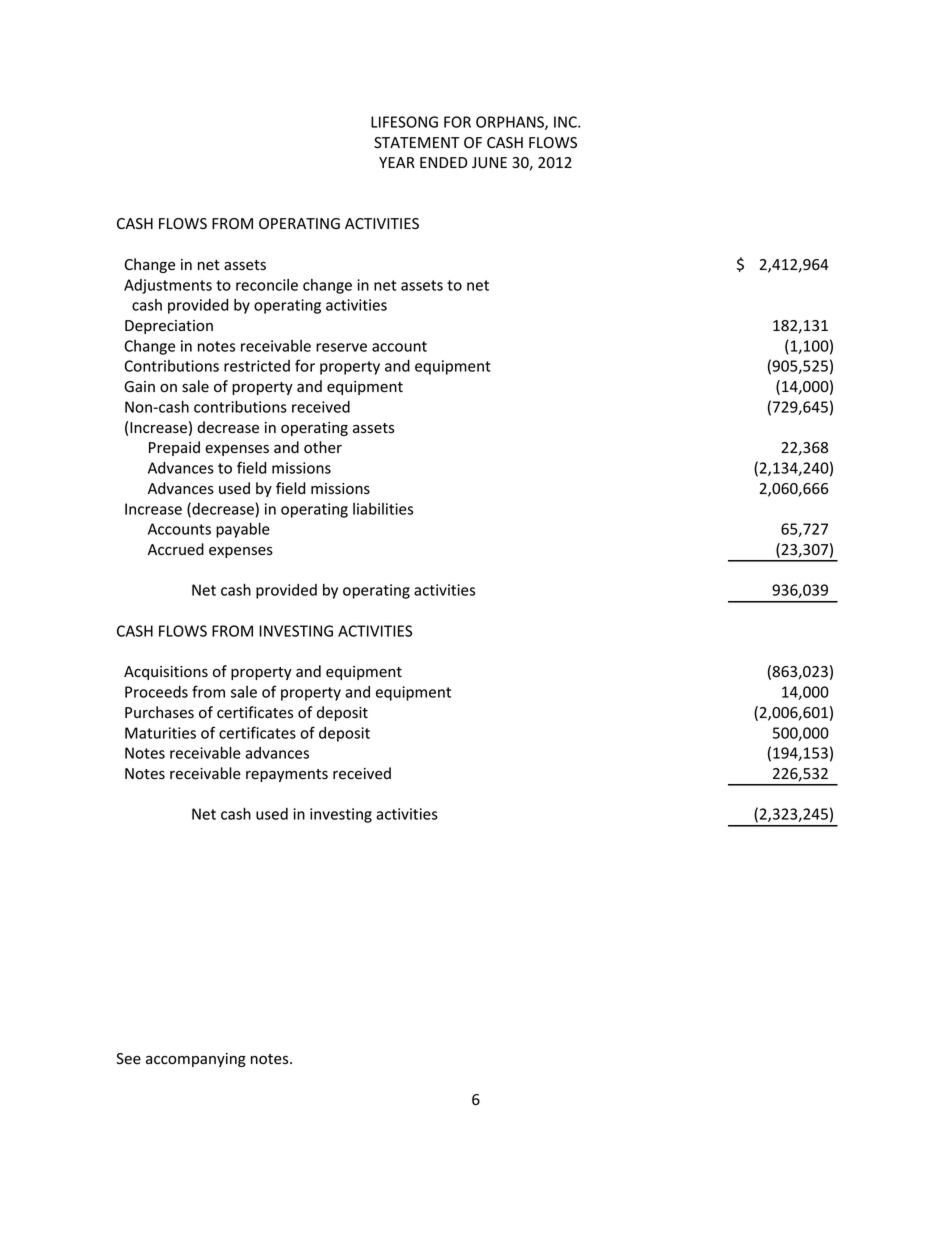 Image resolution: width=952 pixels, height=1233 pixels. What do you see at coordinates (443, 162) in the screenshot?
I see `ENDED` at bounding box center [443, 162].
